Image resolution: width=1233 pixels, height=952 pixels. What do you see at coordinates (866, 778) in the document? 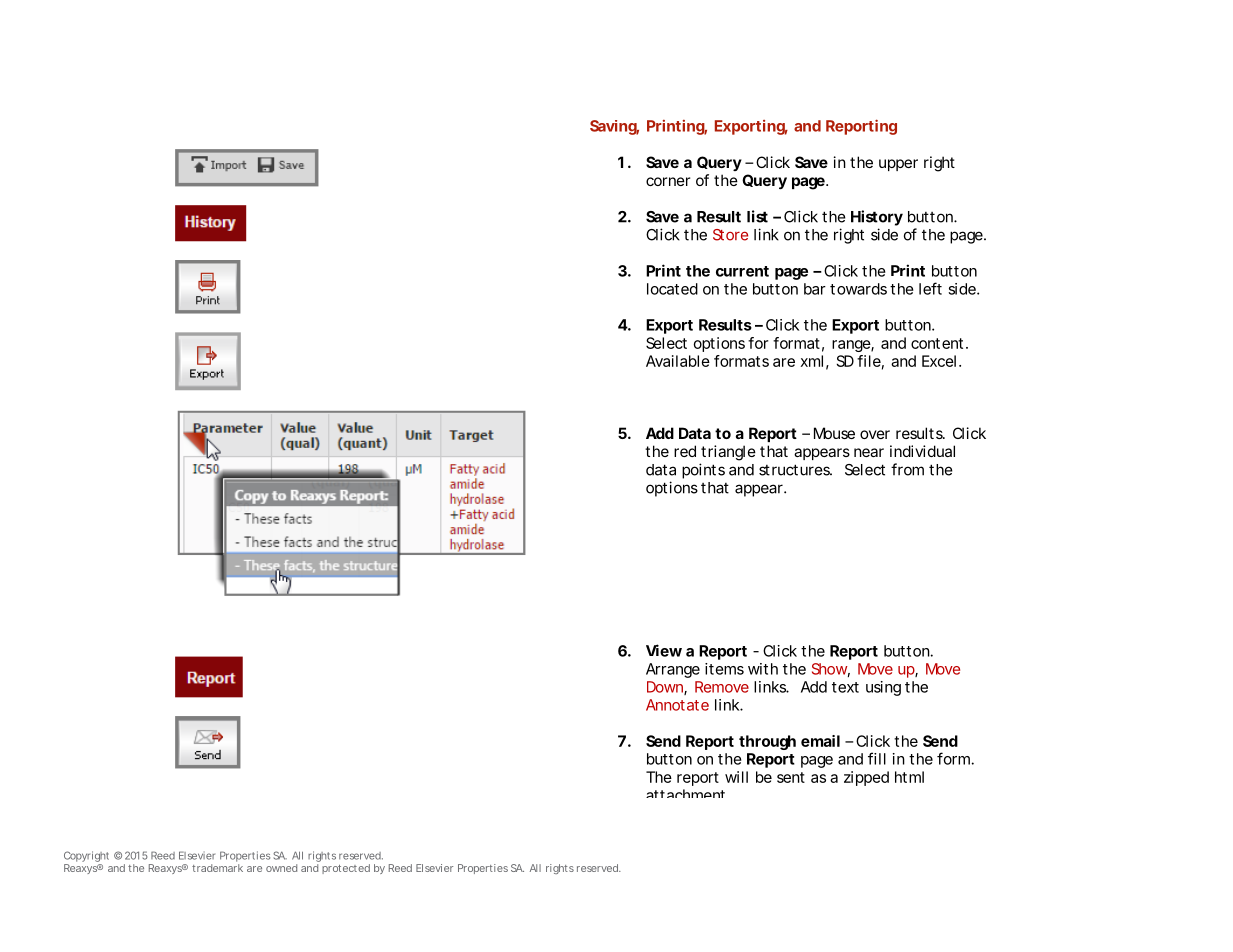
I see `zipped` at bounding box center [866, 778].
